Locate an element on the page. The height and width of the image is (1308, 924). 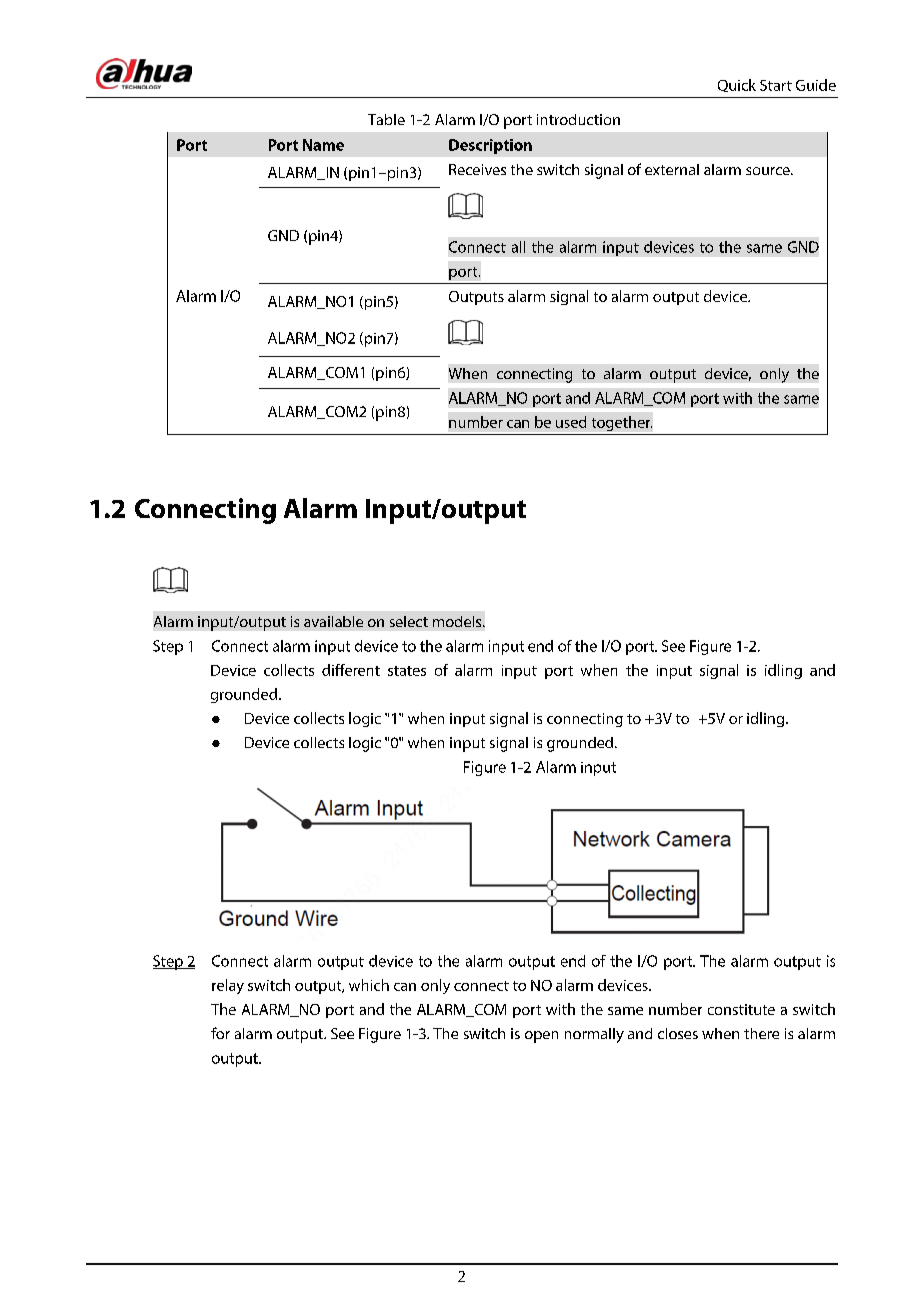
Name is located at coordinates (323, 145).
